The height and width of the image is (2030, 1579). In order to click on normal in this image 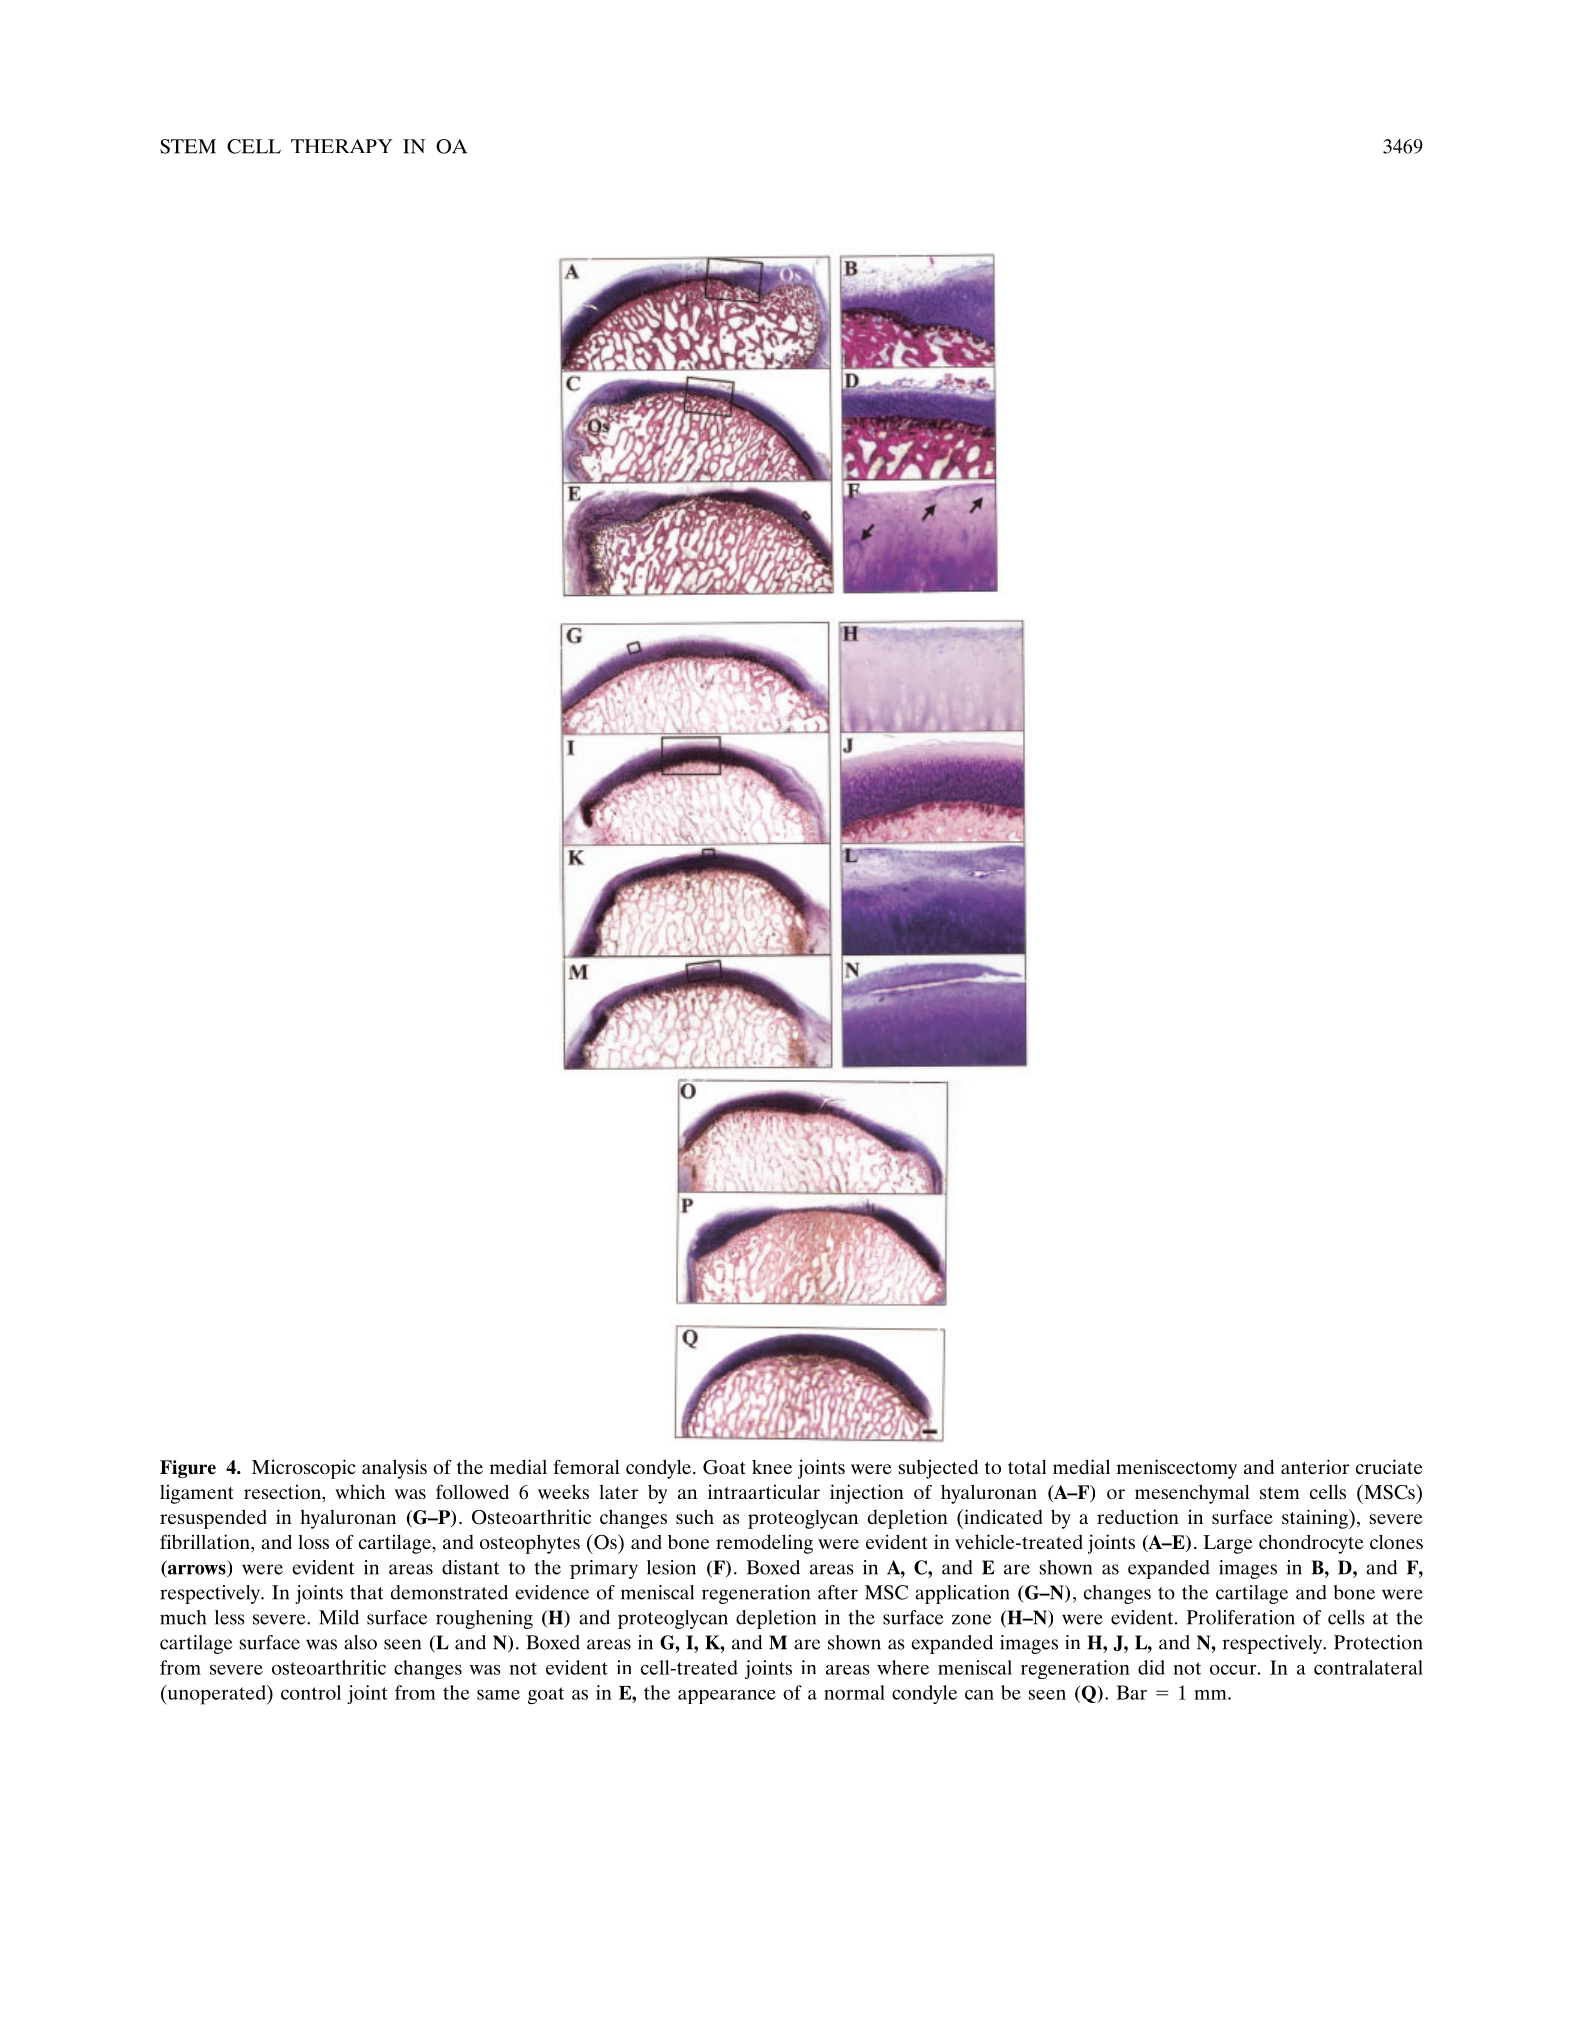, I will do `click(854, 1692)`.
